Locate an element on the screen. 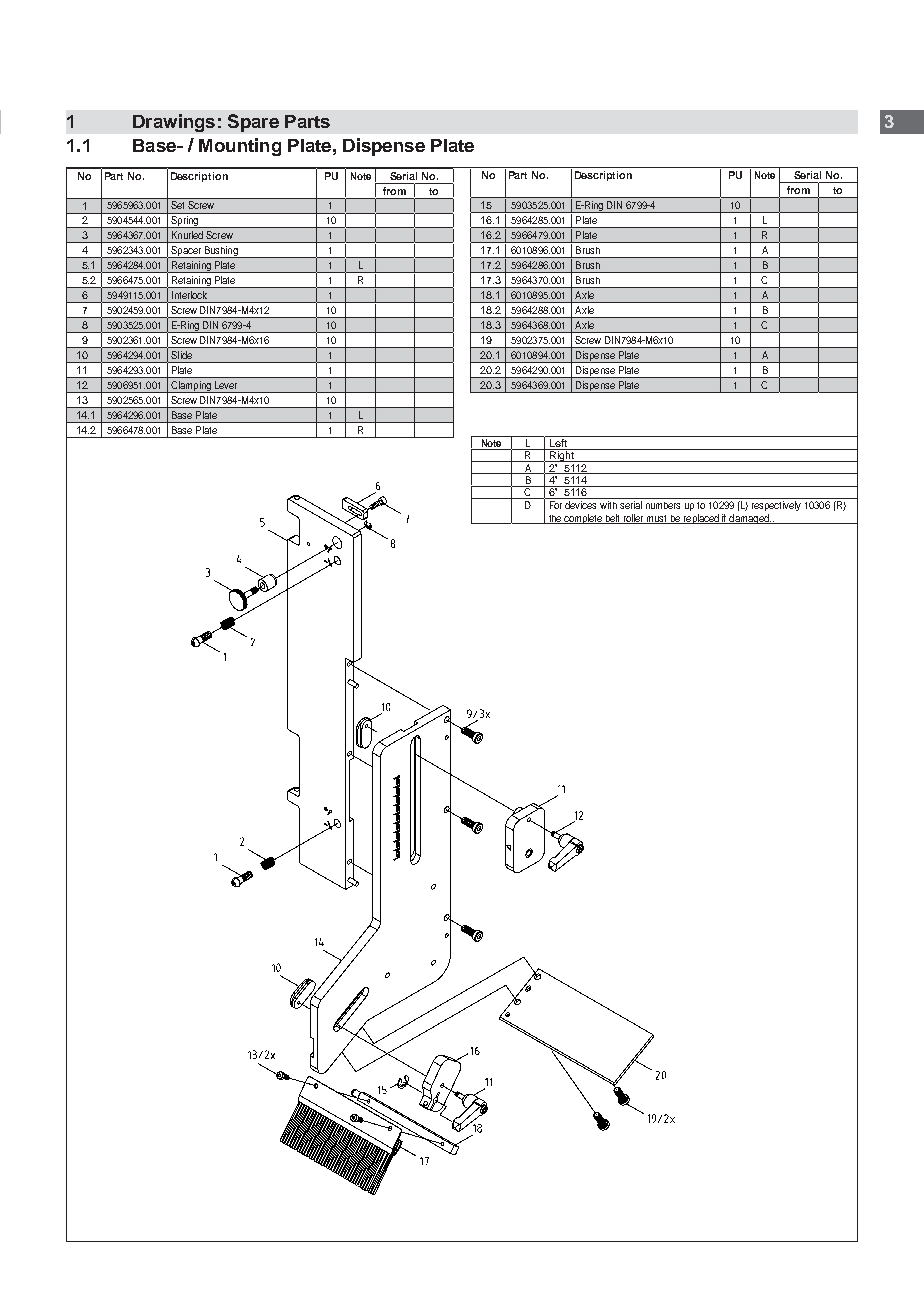 The image size is (924, 1308). Drawings is located at coordinates (174, 123).
